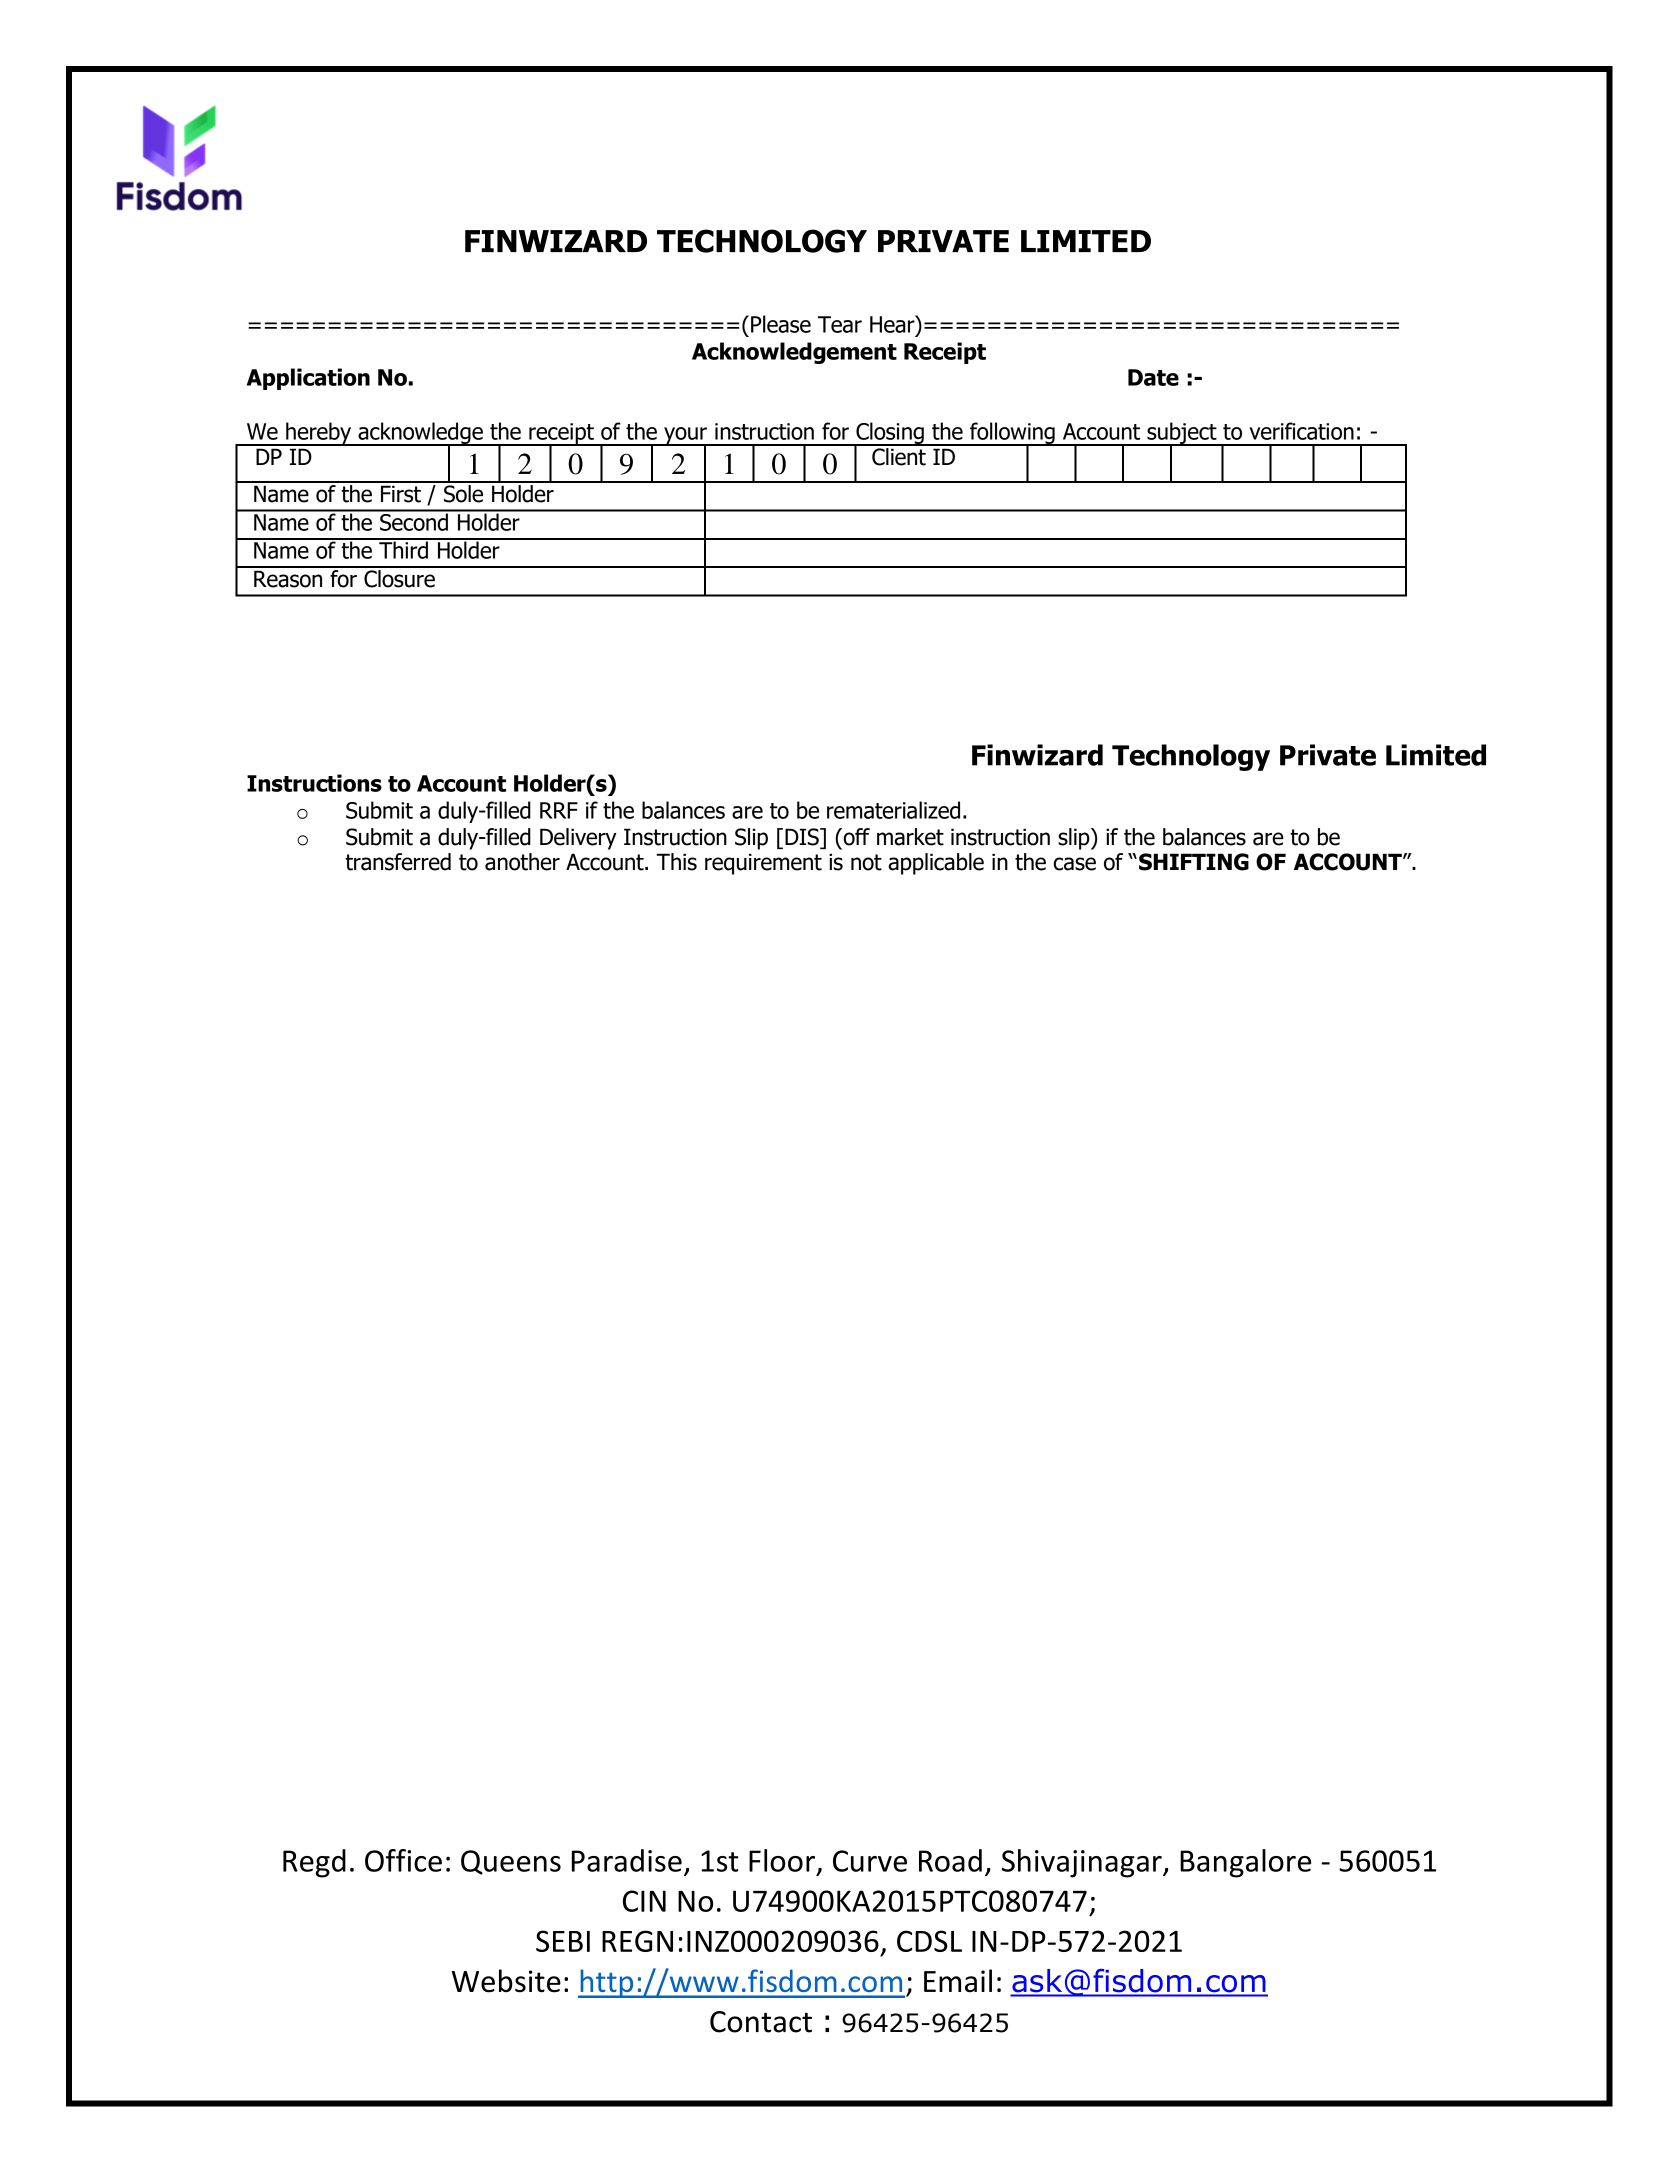 Image resolution: width=1678 pixels, height=2172 pixels. I want to click on Floor, so click(783, 1861).
